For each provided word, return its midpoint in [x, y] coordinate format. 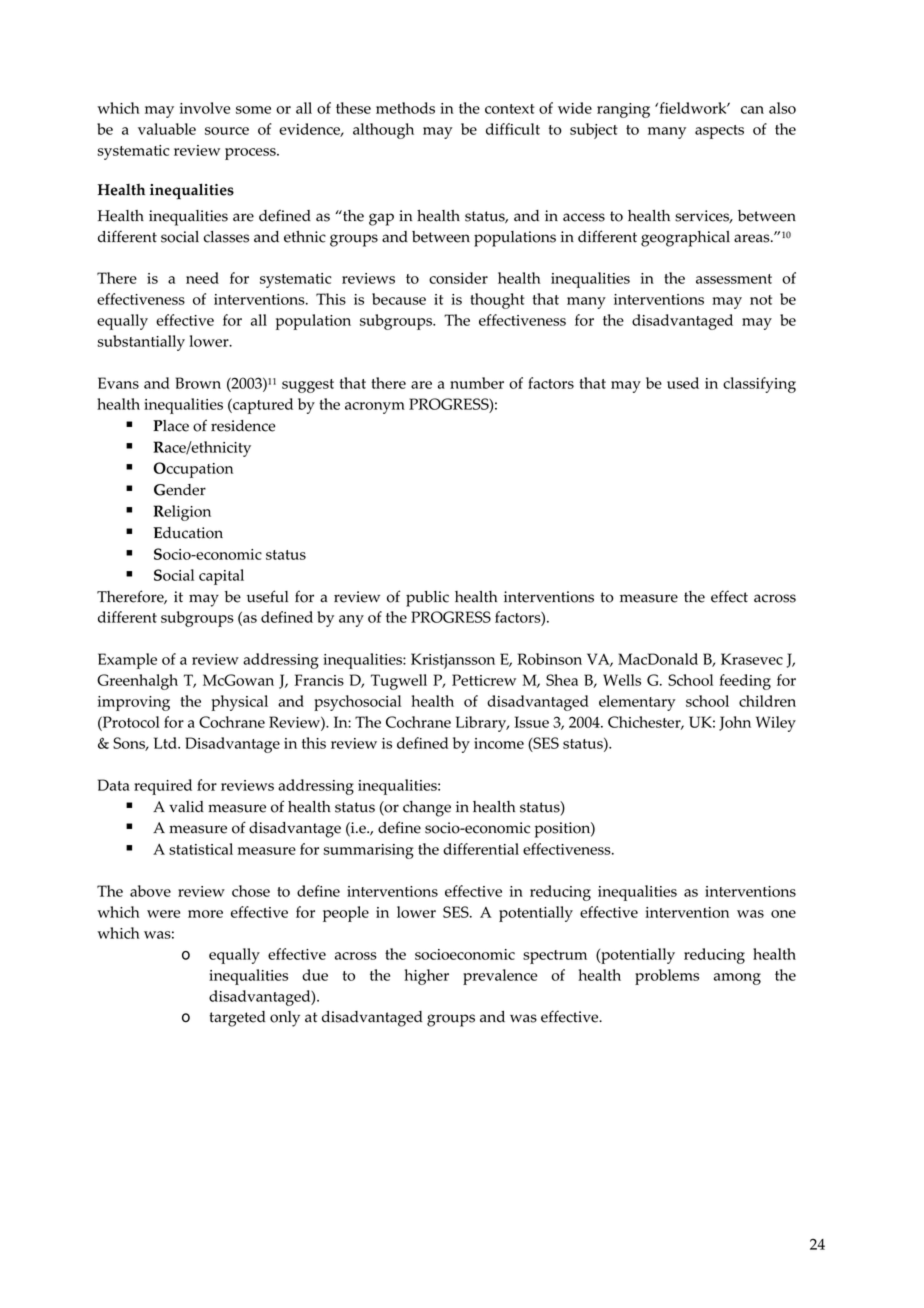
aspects [719, 132]
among [737, 979]
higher [426, 977]
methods [405, 108]
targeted [237, 1019]
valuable [167, 129]
